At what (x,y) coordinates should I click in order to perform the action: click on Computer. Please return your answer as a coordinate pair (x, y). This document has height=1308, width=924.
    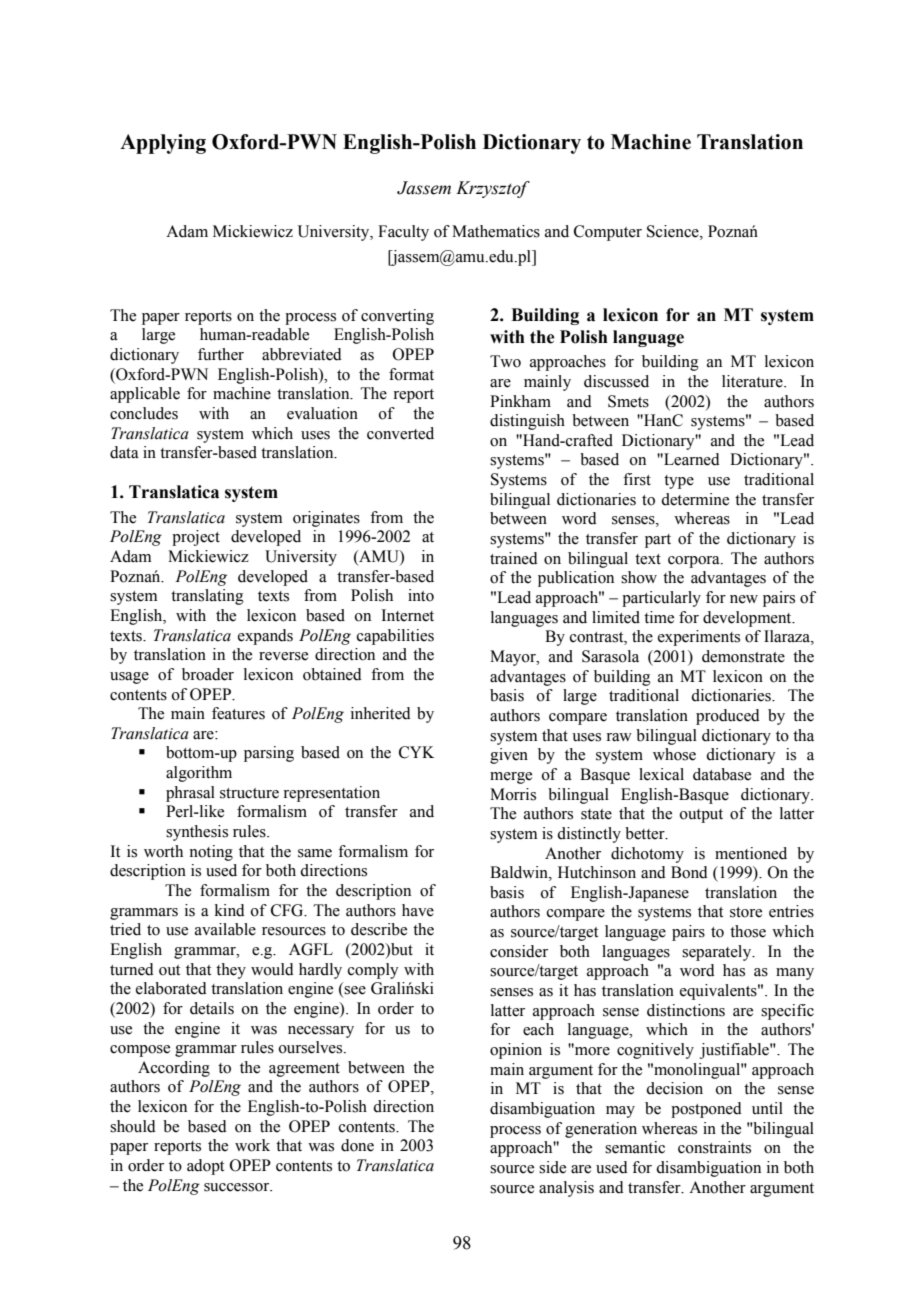
    Looking at the image, I should click on (608, 233).
